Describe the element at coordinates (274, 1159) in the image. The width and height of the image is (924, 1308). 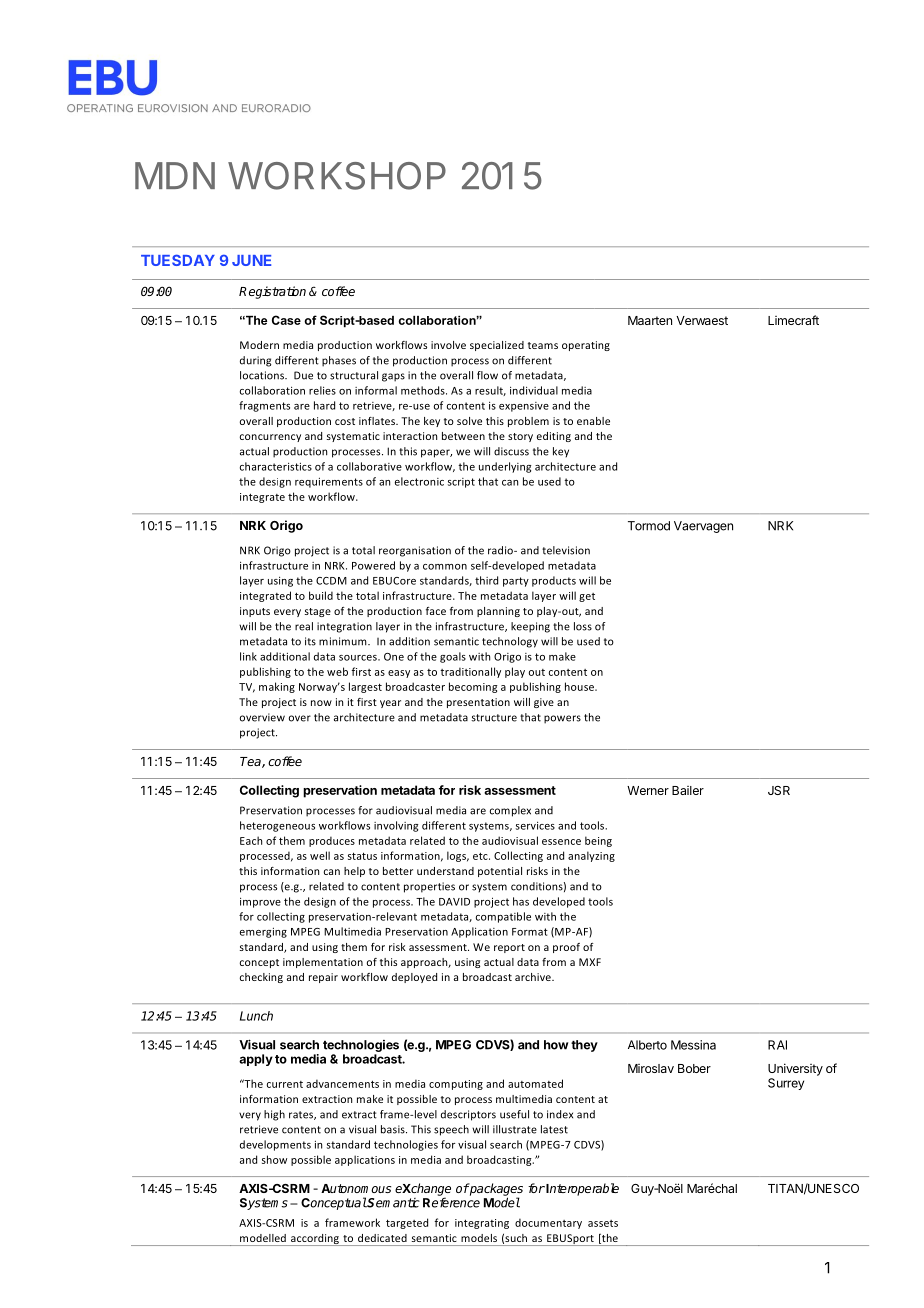
I see `show` at that location.
